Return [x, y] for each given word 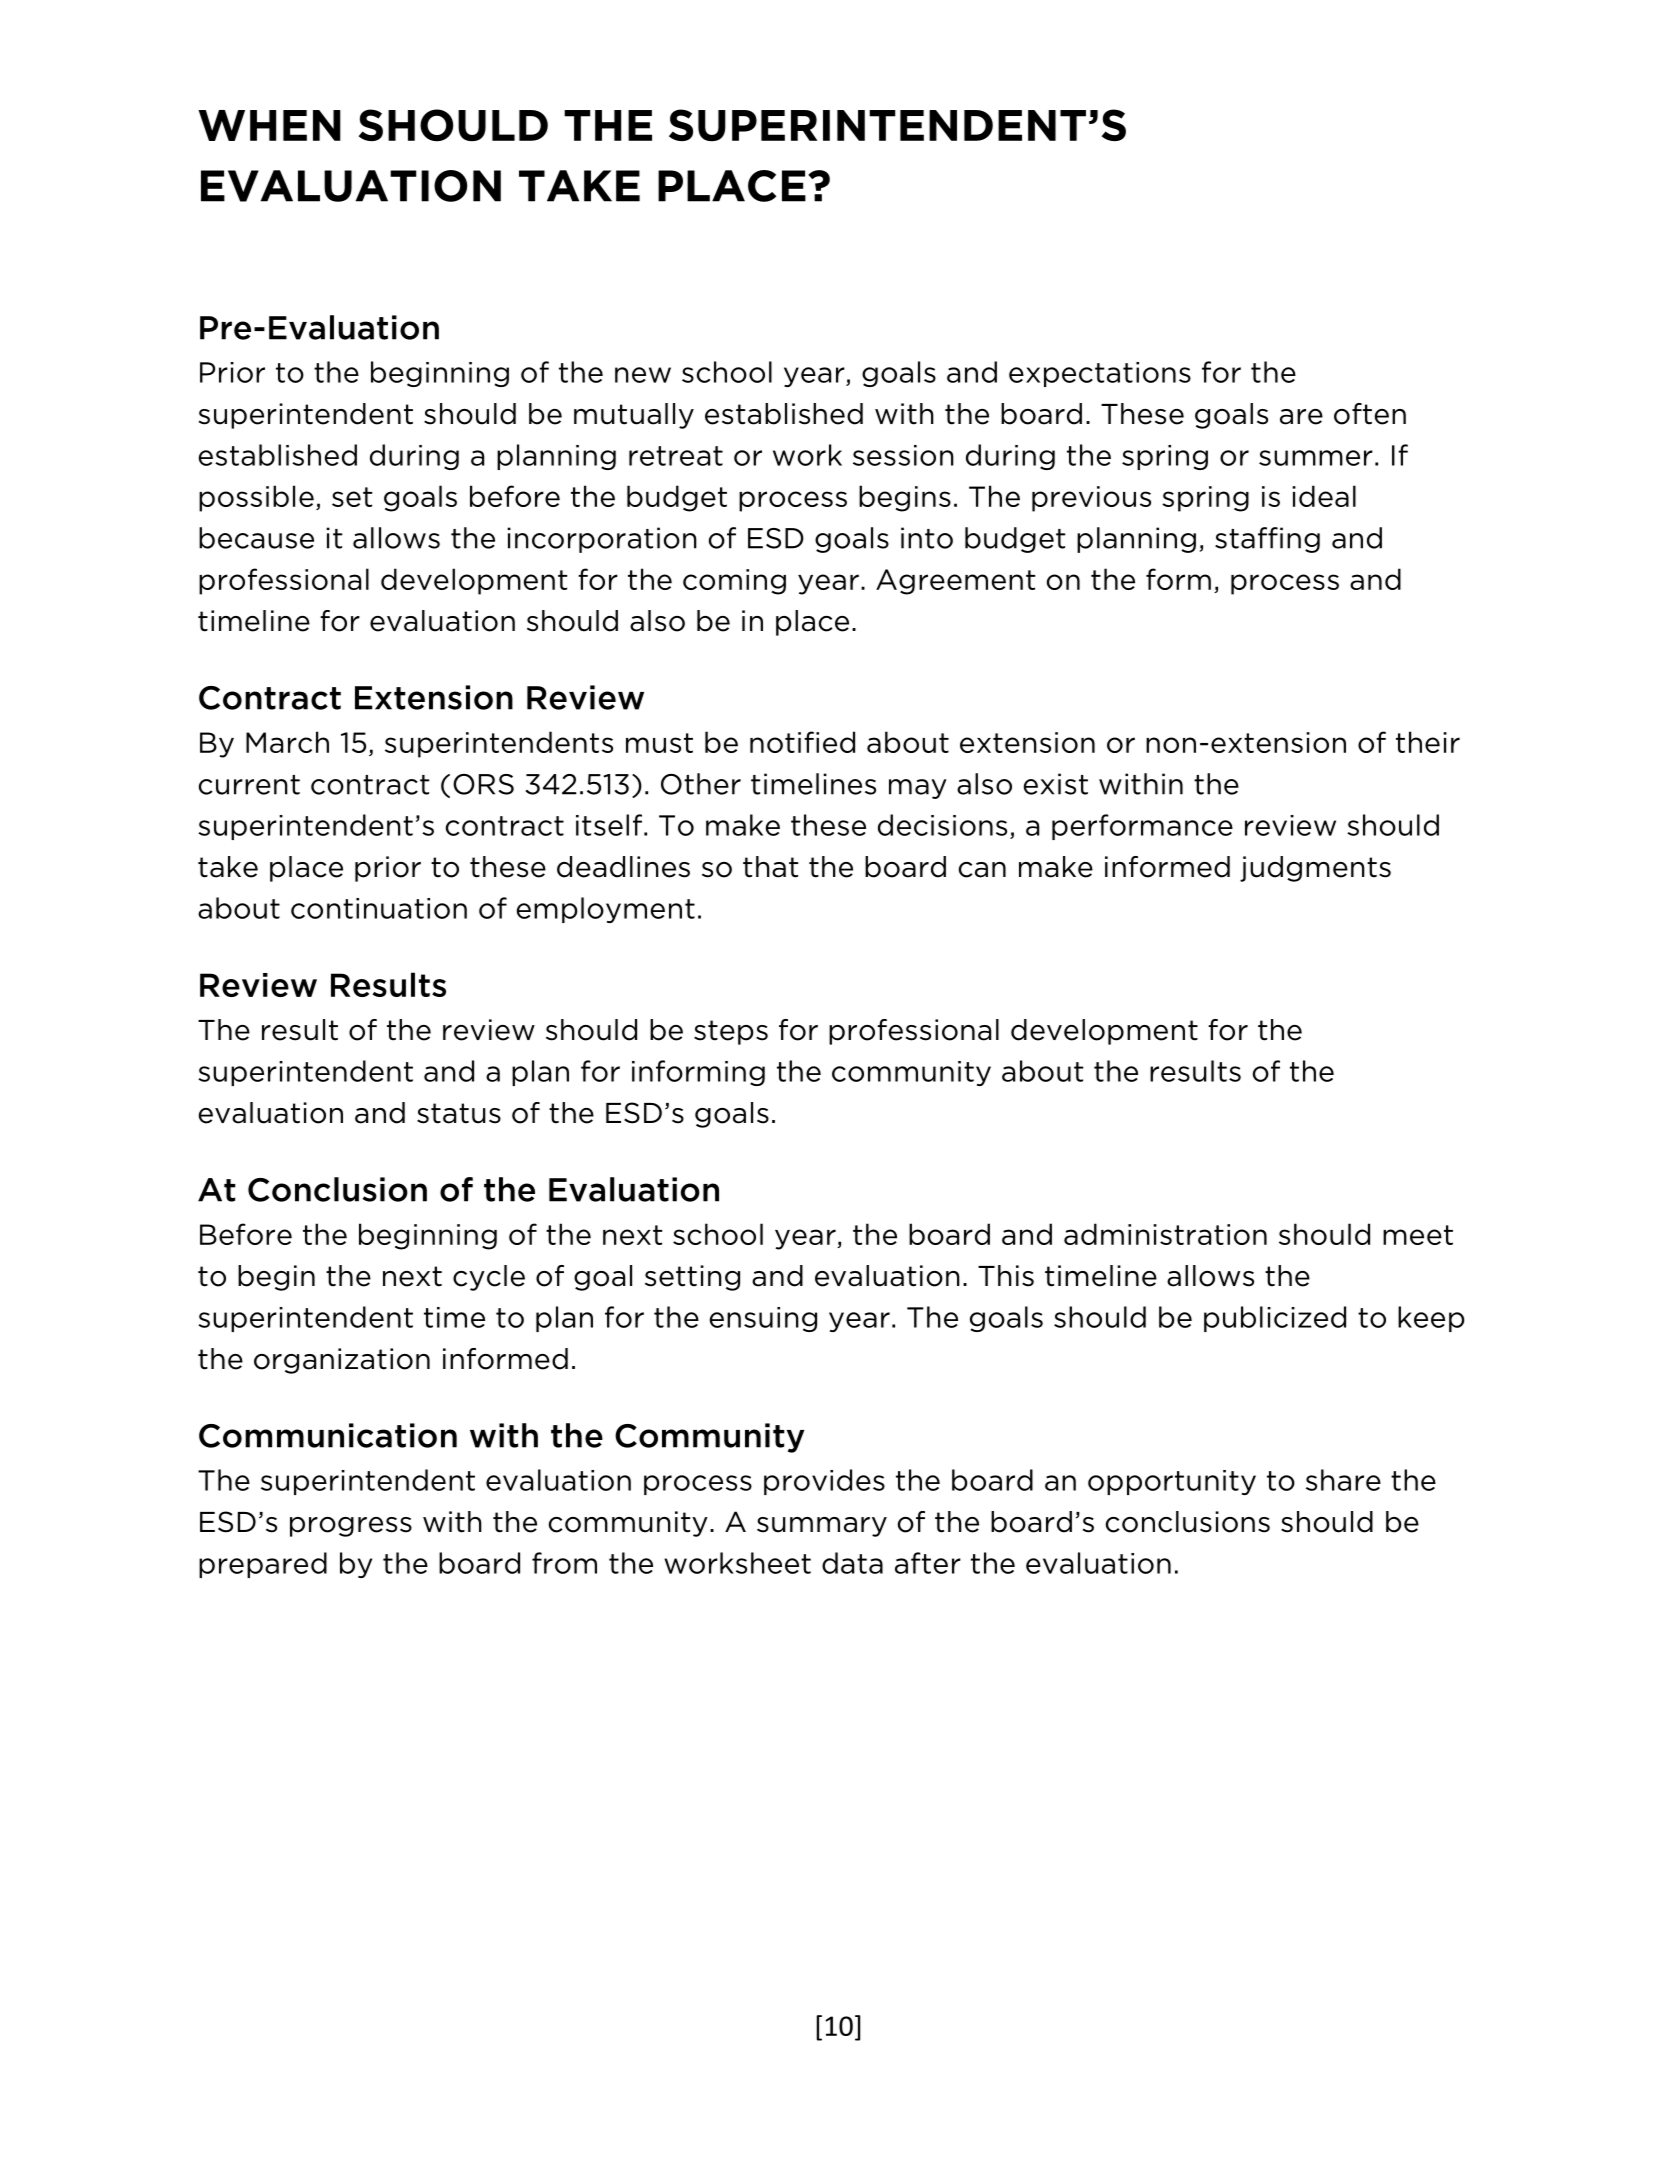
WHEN [269, 125]
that [770, 867]
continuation [379, 908]
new [643, 375]
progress [351, 1527]
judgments [1315, 869]
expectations [1100, 374]
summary [822, 1527]
